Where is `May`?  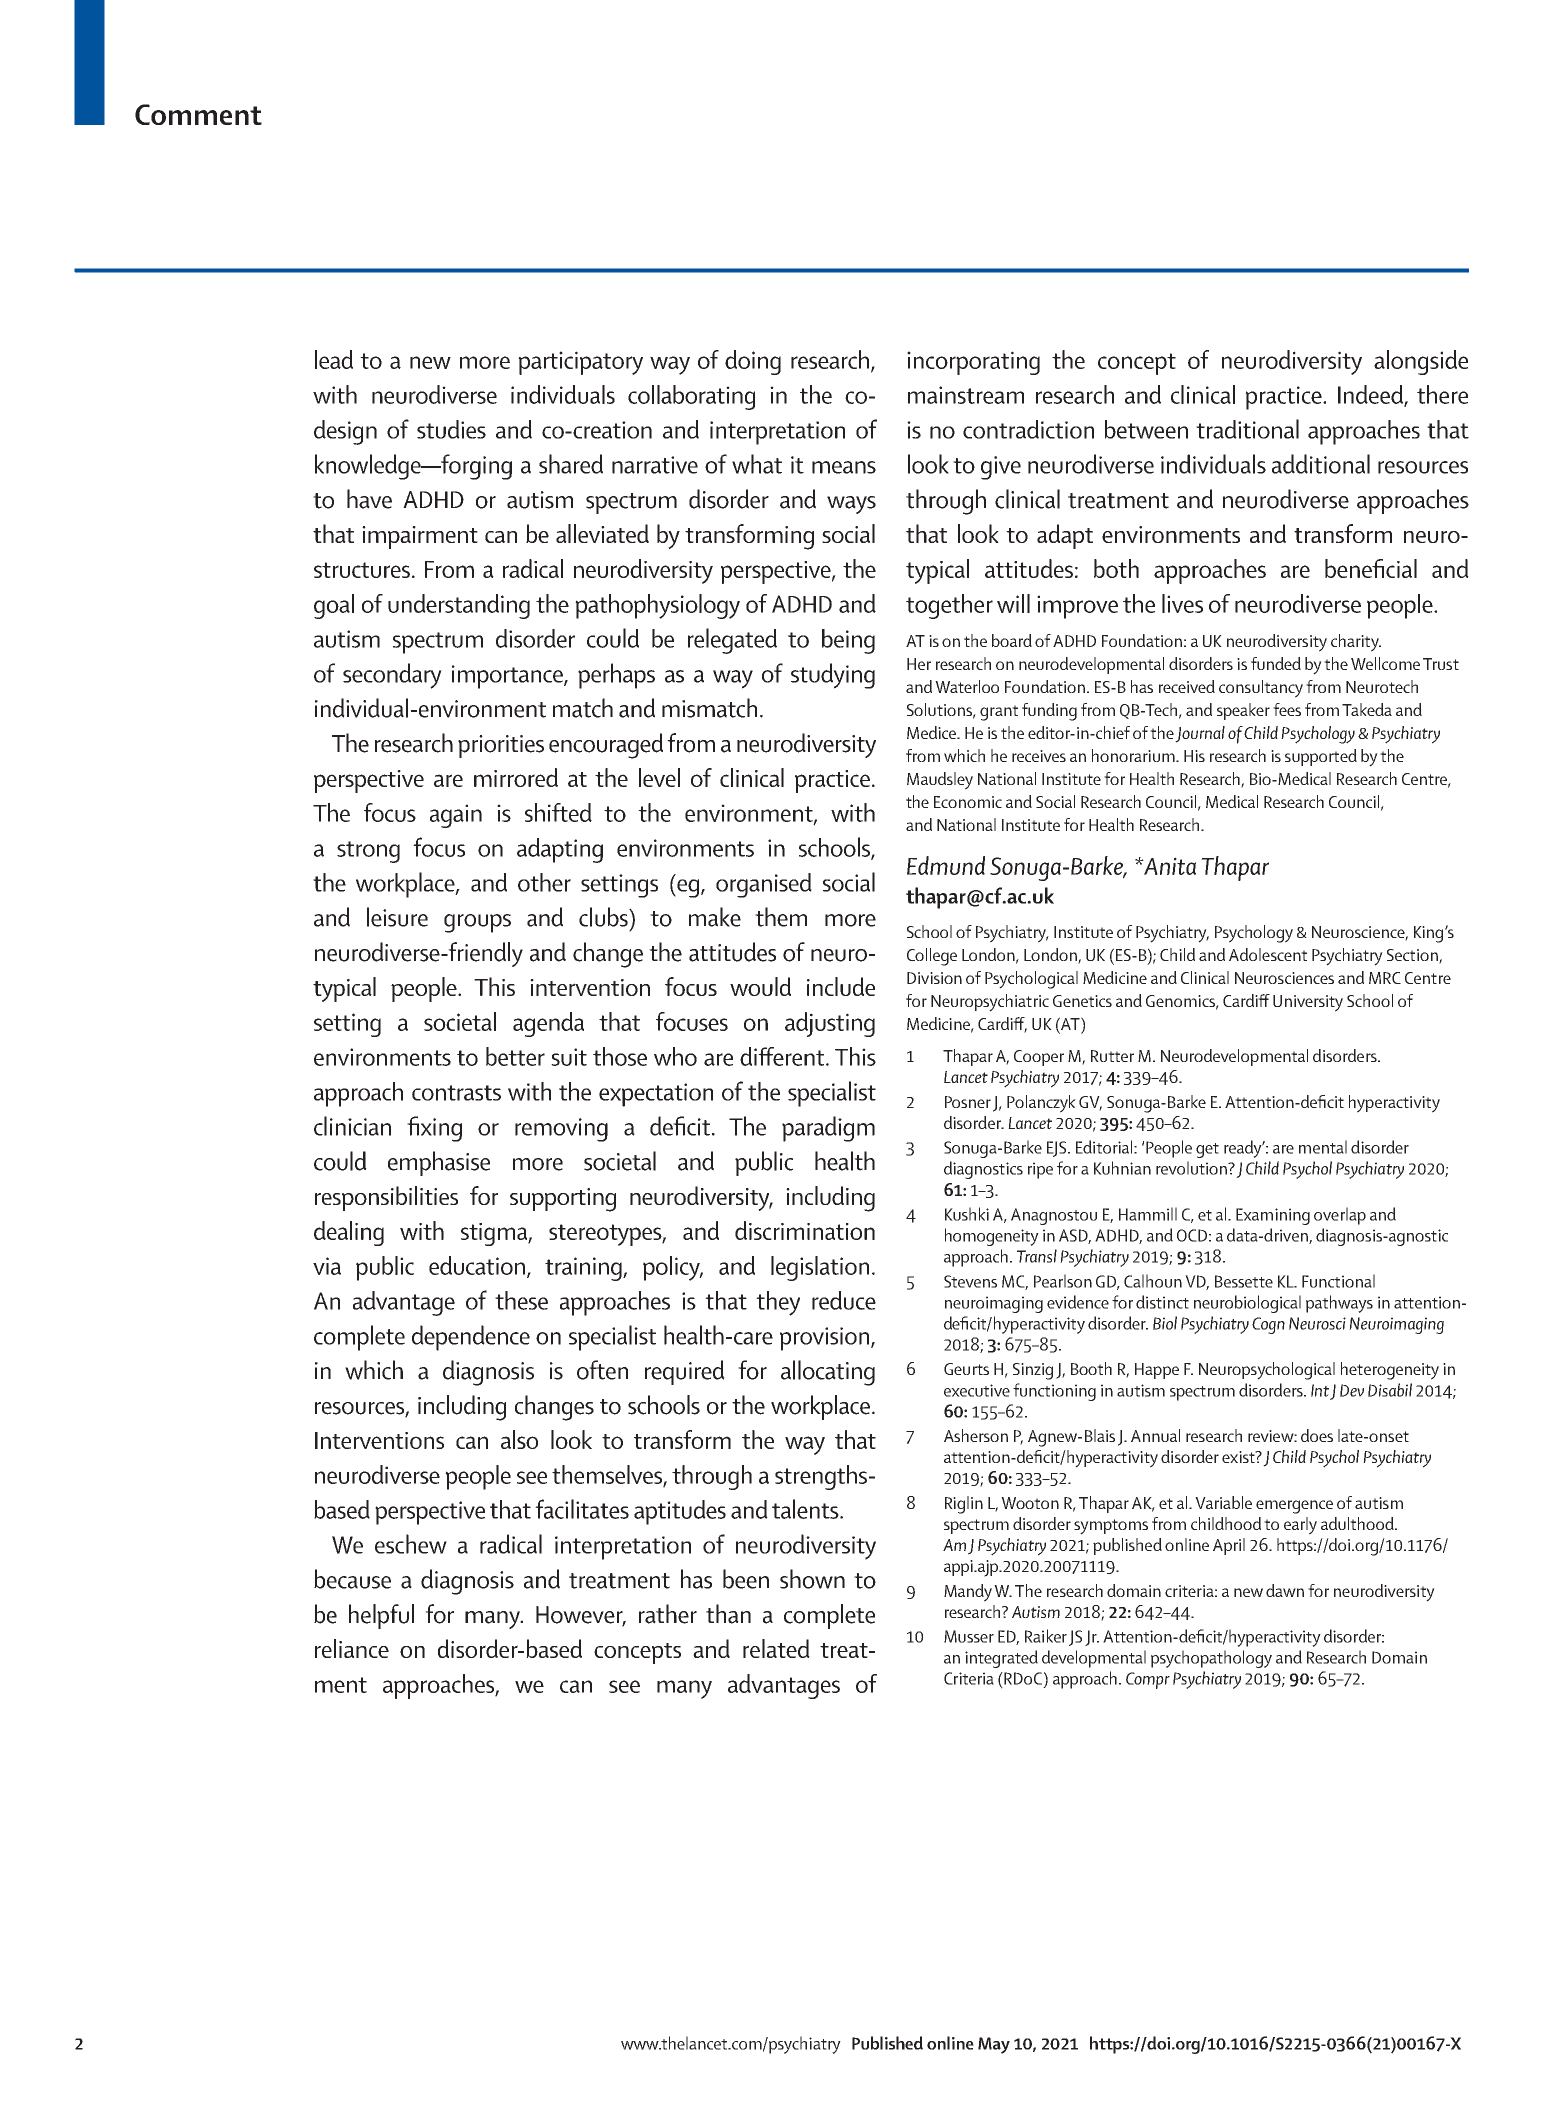
May is located at coordinates (994, 2045).
